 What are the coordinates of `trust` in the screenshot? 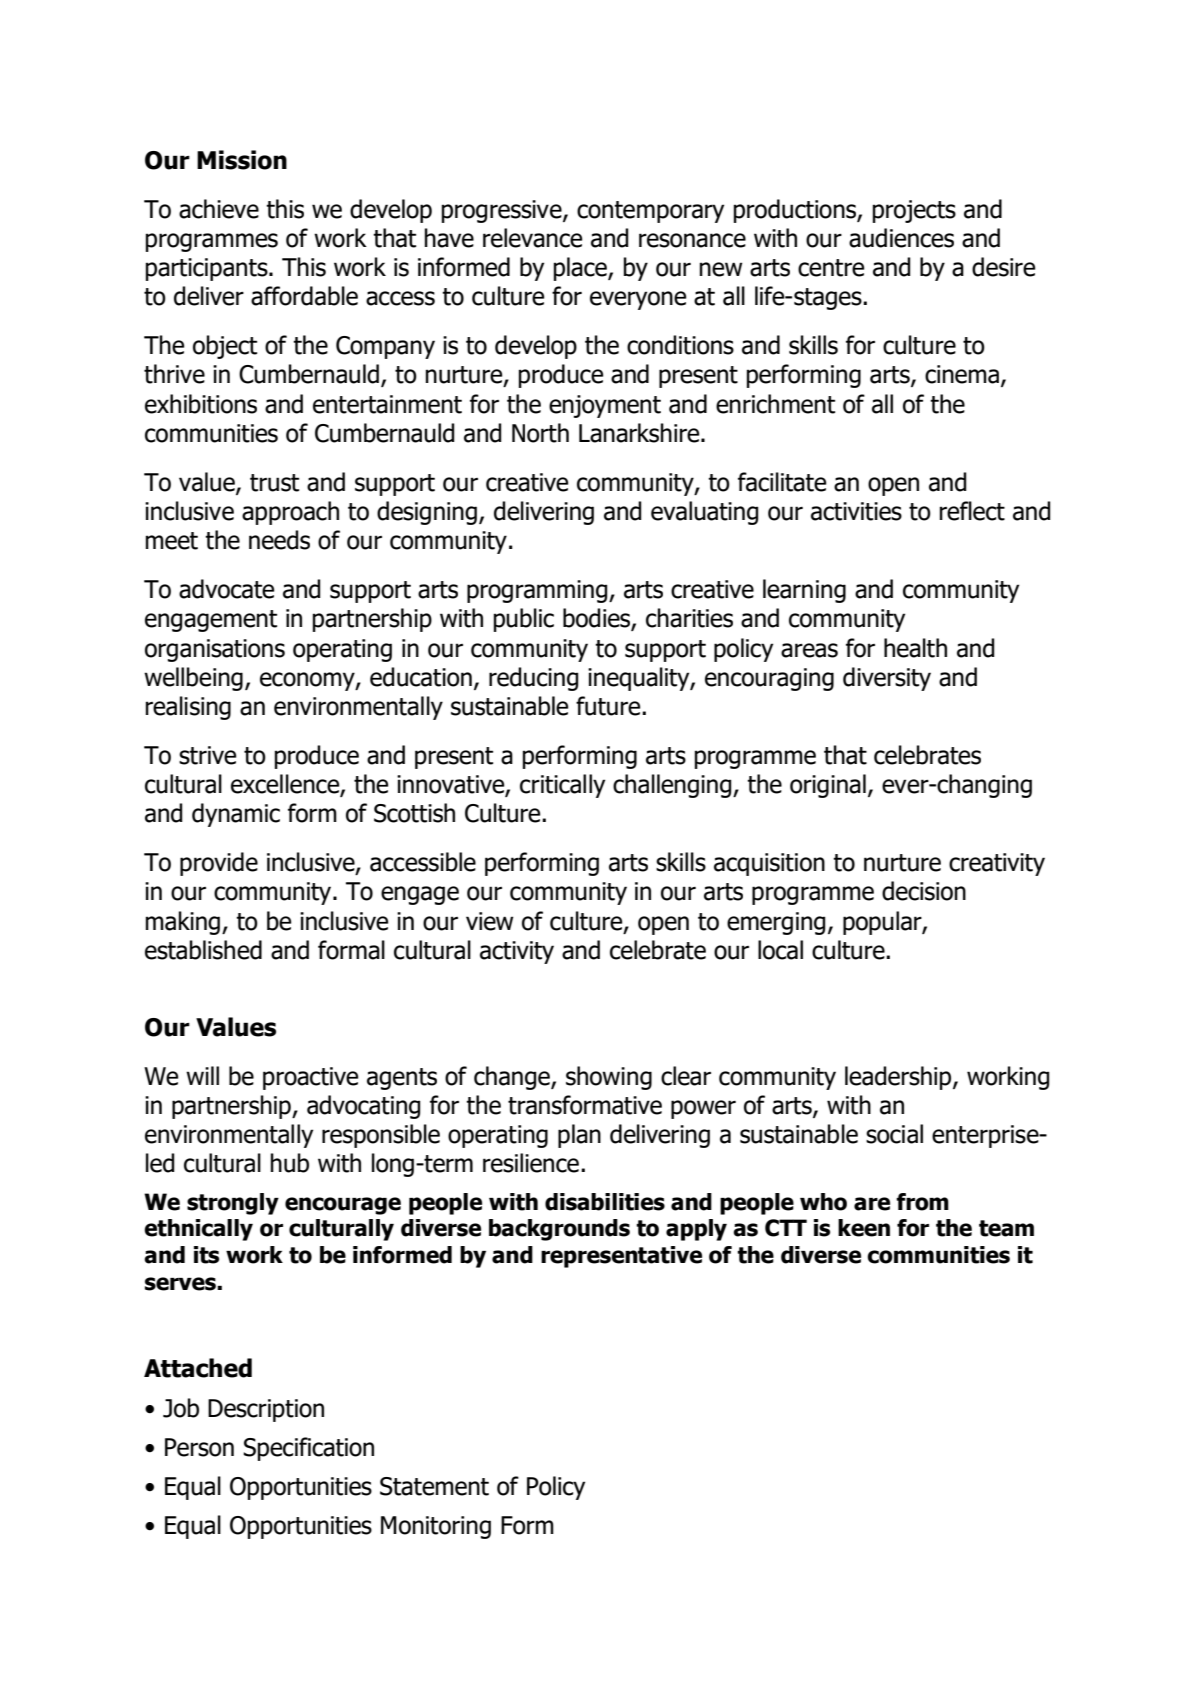 It's located at (274, 483).
